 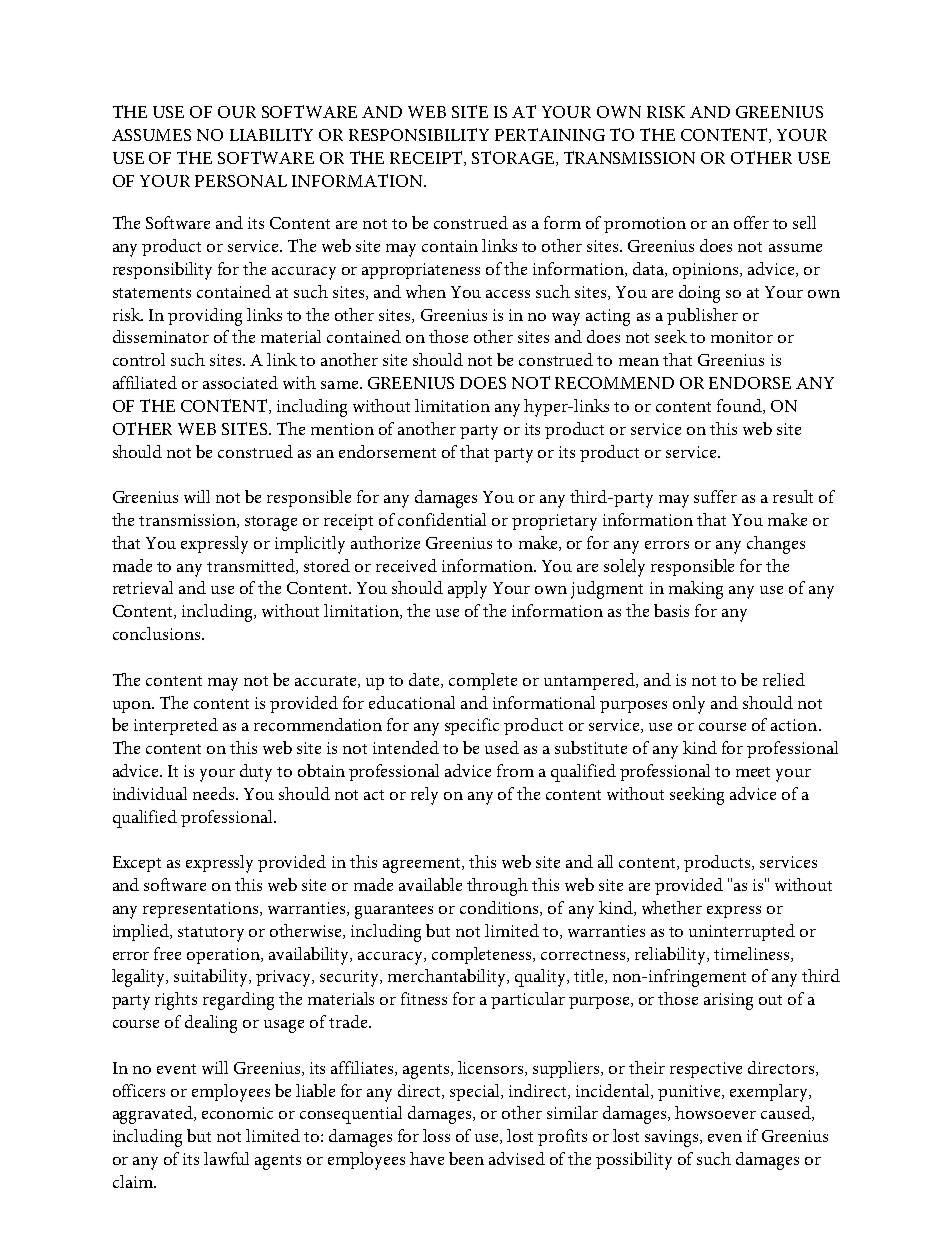 What do you see at coordinates (342, 429) in the screenshot?
I see `mention` at bounding box center [342, 429].
